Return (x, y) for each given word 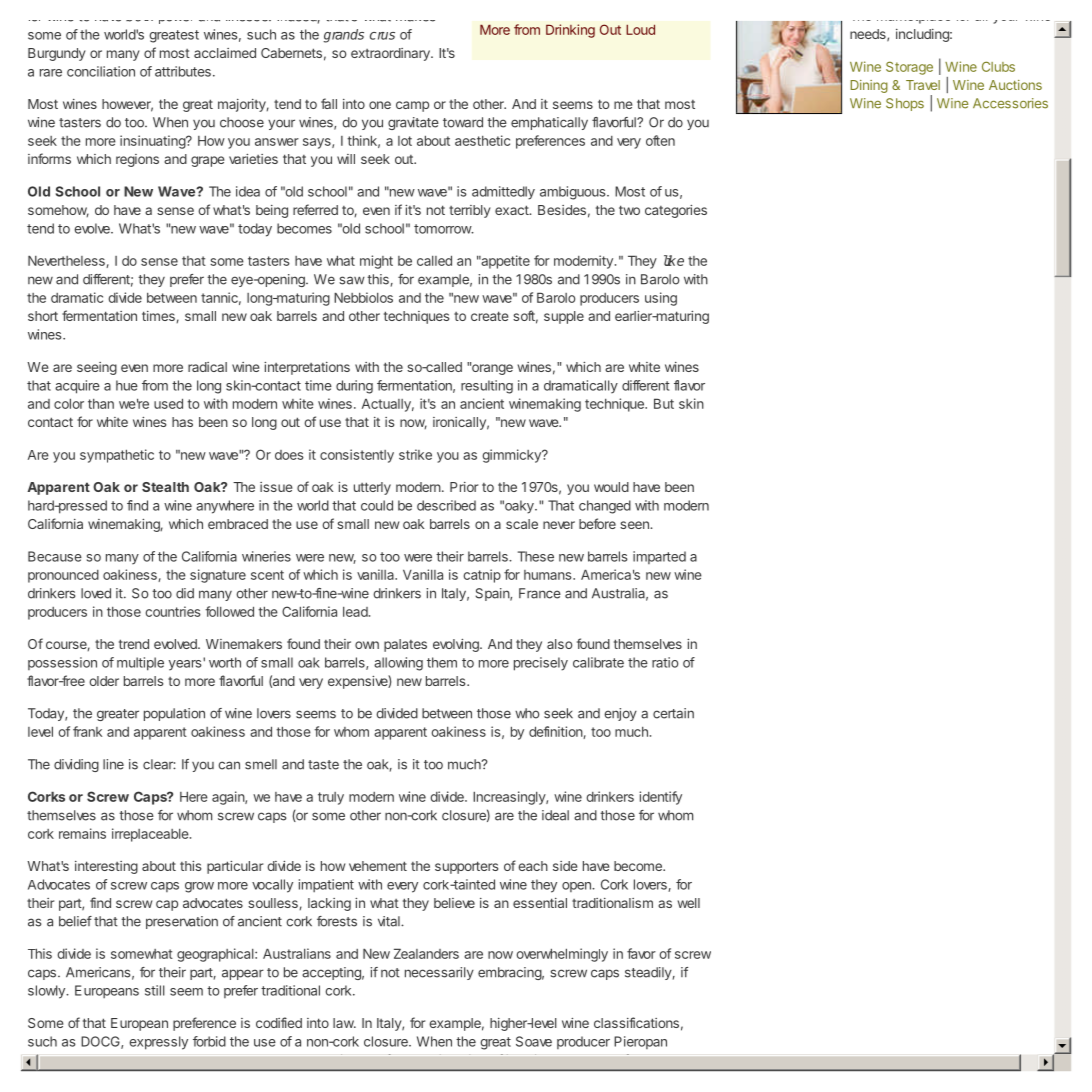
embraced (238, 524)
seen (635, 525)
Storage (909, 68)
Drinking (570, 31)
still (155, 990)
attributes (183, 71)
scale (522, 524)
